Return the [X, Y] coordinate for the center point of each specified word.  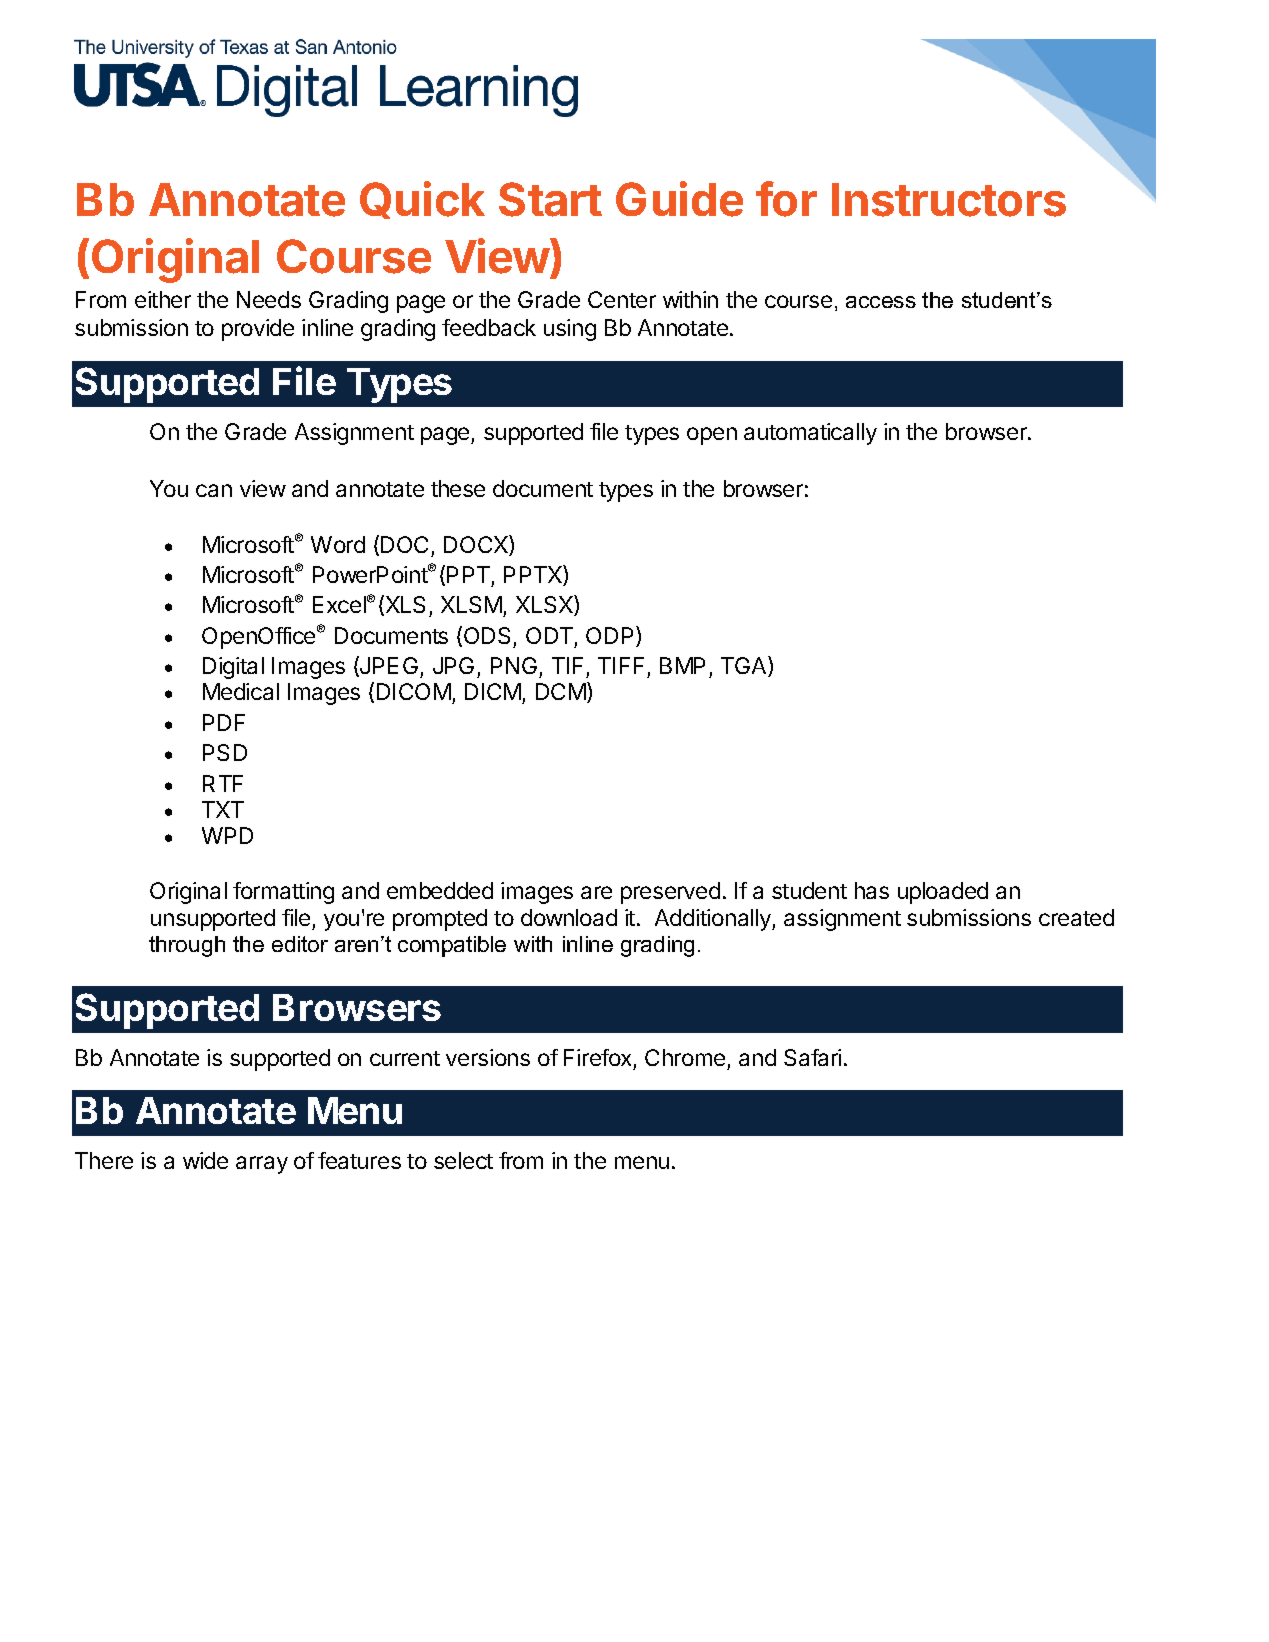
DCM [561, 691]
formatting [283, 893]
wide [205, 1160]
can [214, 490]
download [569, 917]
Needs [269, 299]
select [463, 1160]
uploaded [943, 893]
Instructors [949, 200]
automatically [810, 434]
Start [550, 199]
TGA [745, 666]
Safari [812, 1057]
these [458, 488]
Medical [241, 691]
